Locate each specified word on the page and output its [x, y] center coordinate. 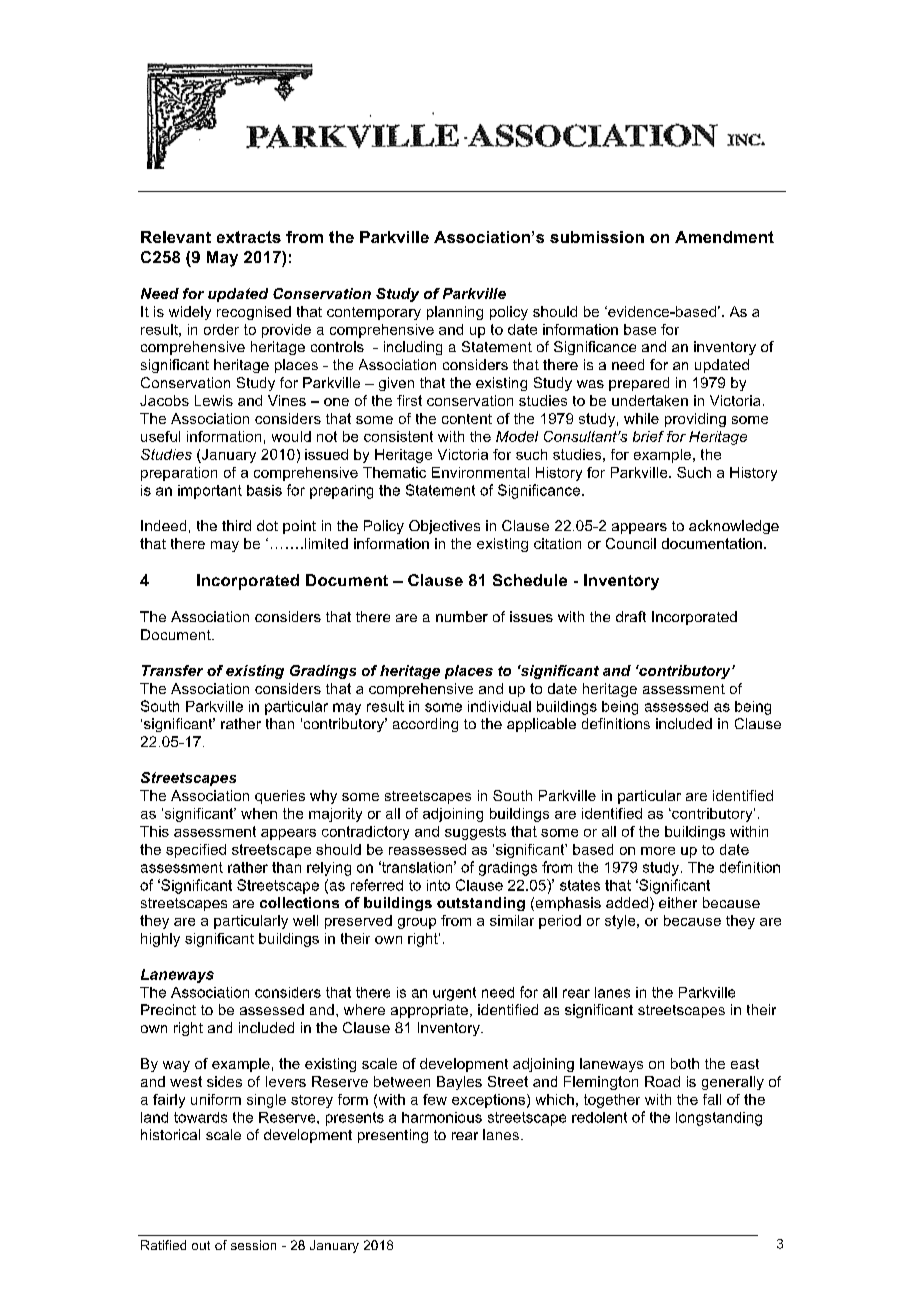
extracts [249, 237]
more [658, 851]
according [425, 725]
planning [455, 313]
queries [280, 797]
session [253, 1245]
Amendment [724, 237]
